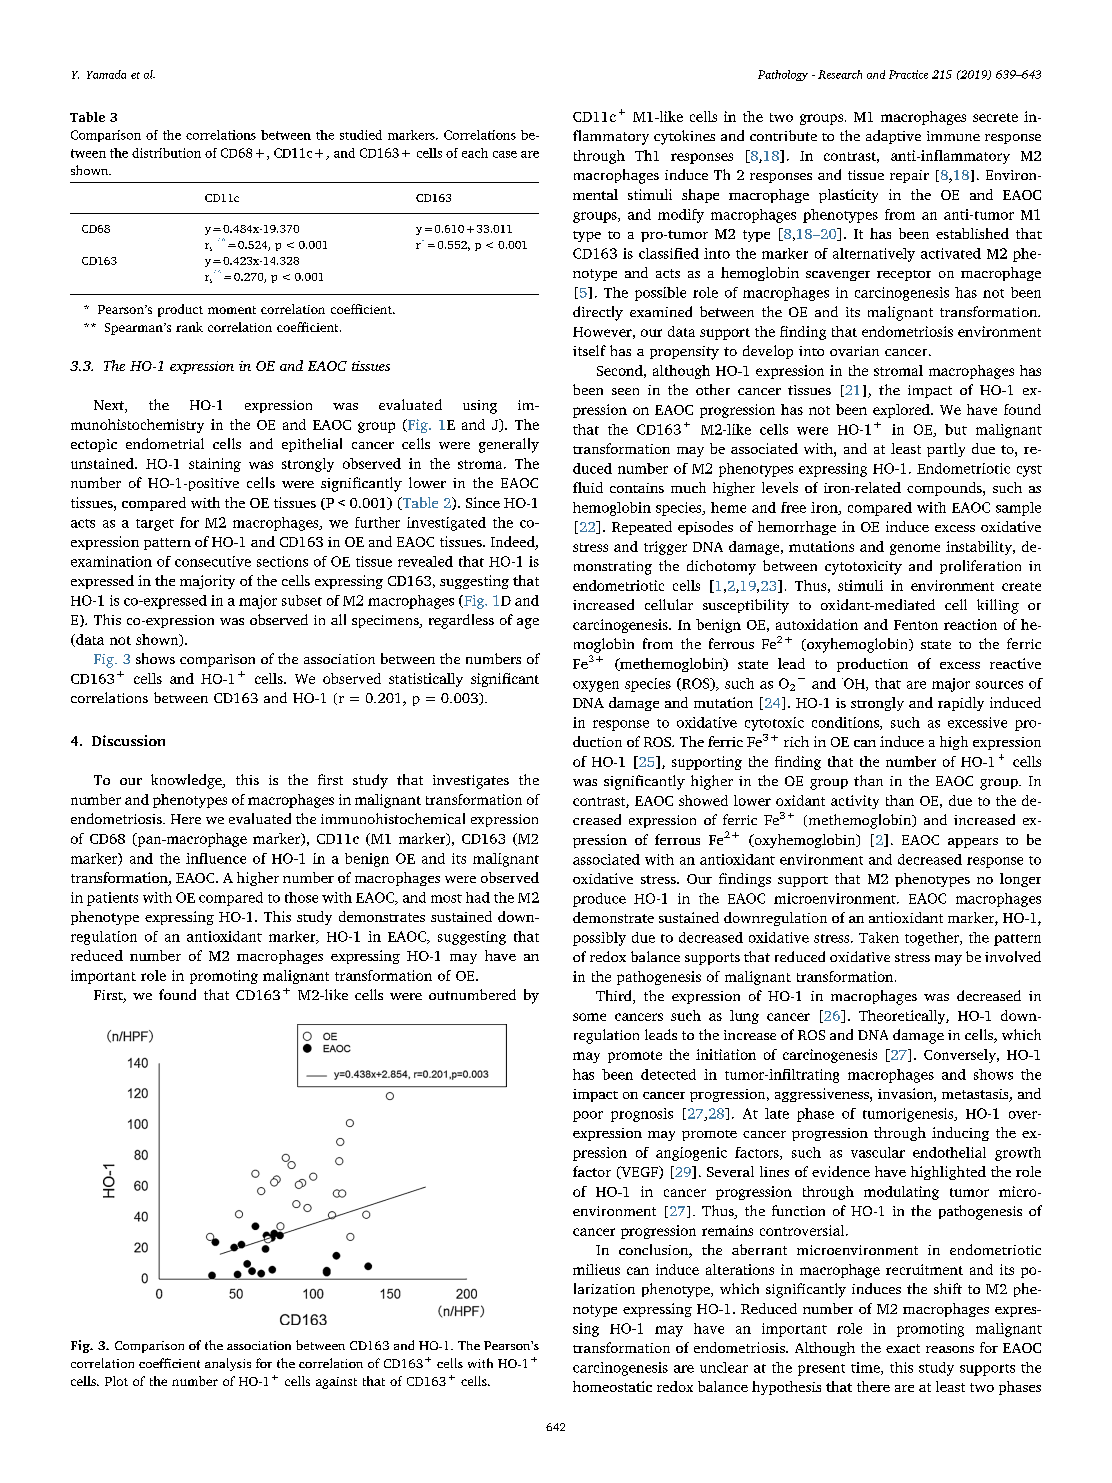  I want to click on some, so click(589, 1017).
